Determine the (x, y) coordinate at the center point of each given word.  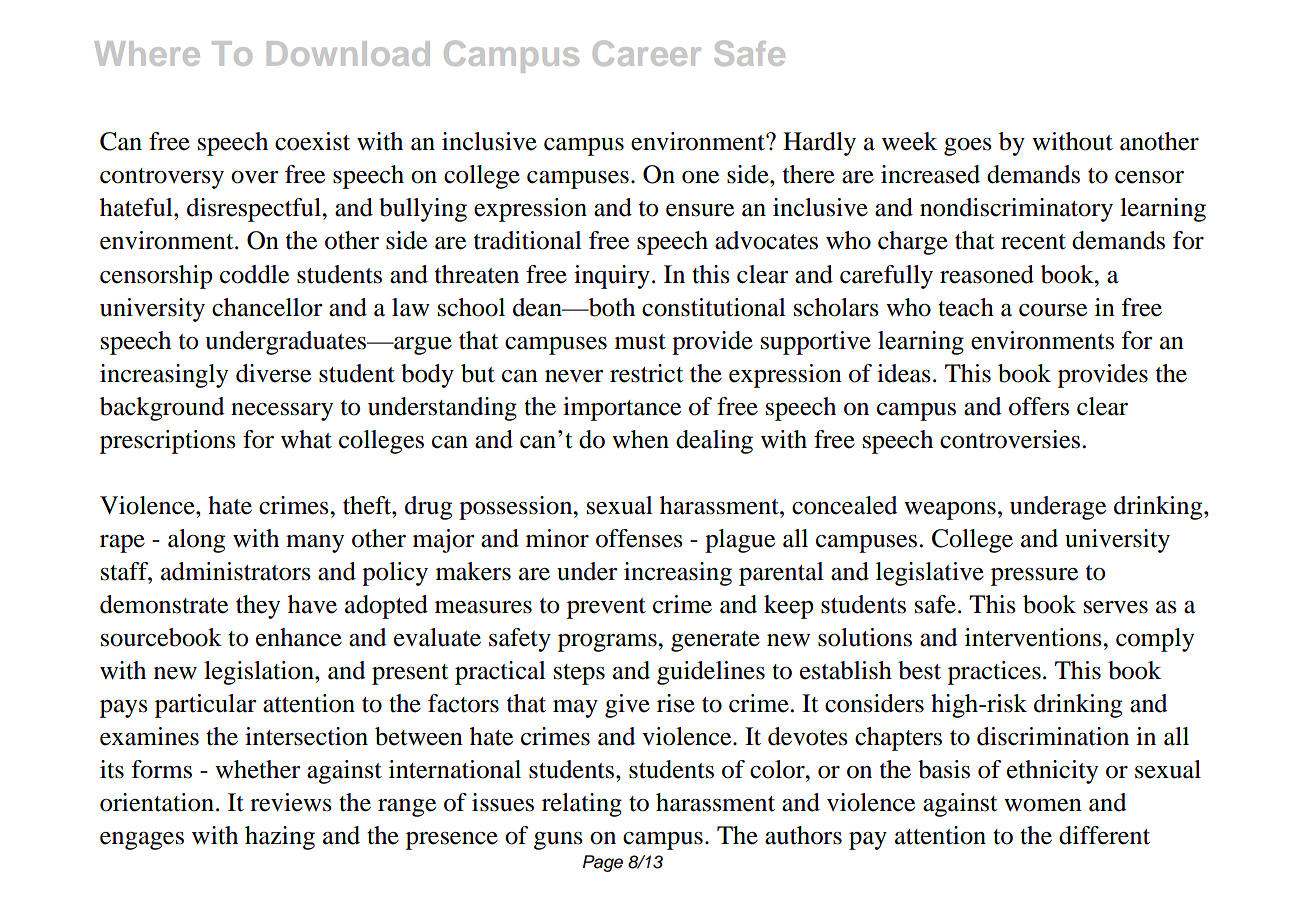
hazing (280, 838)
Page (603, 863)
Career (647, 53)
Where (147, 53)
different (1104, 835)
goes (968, 147)
